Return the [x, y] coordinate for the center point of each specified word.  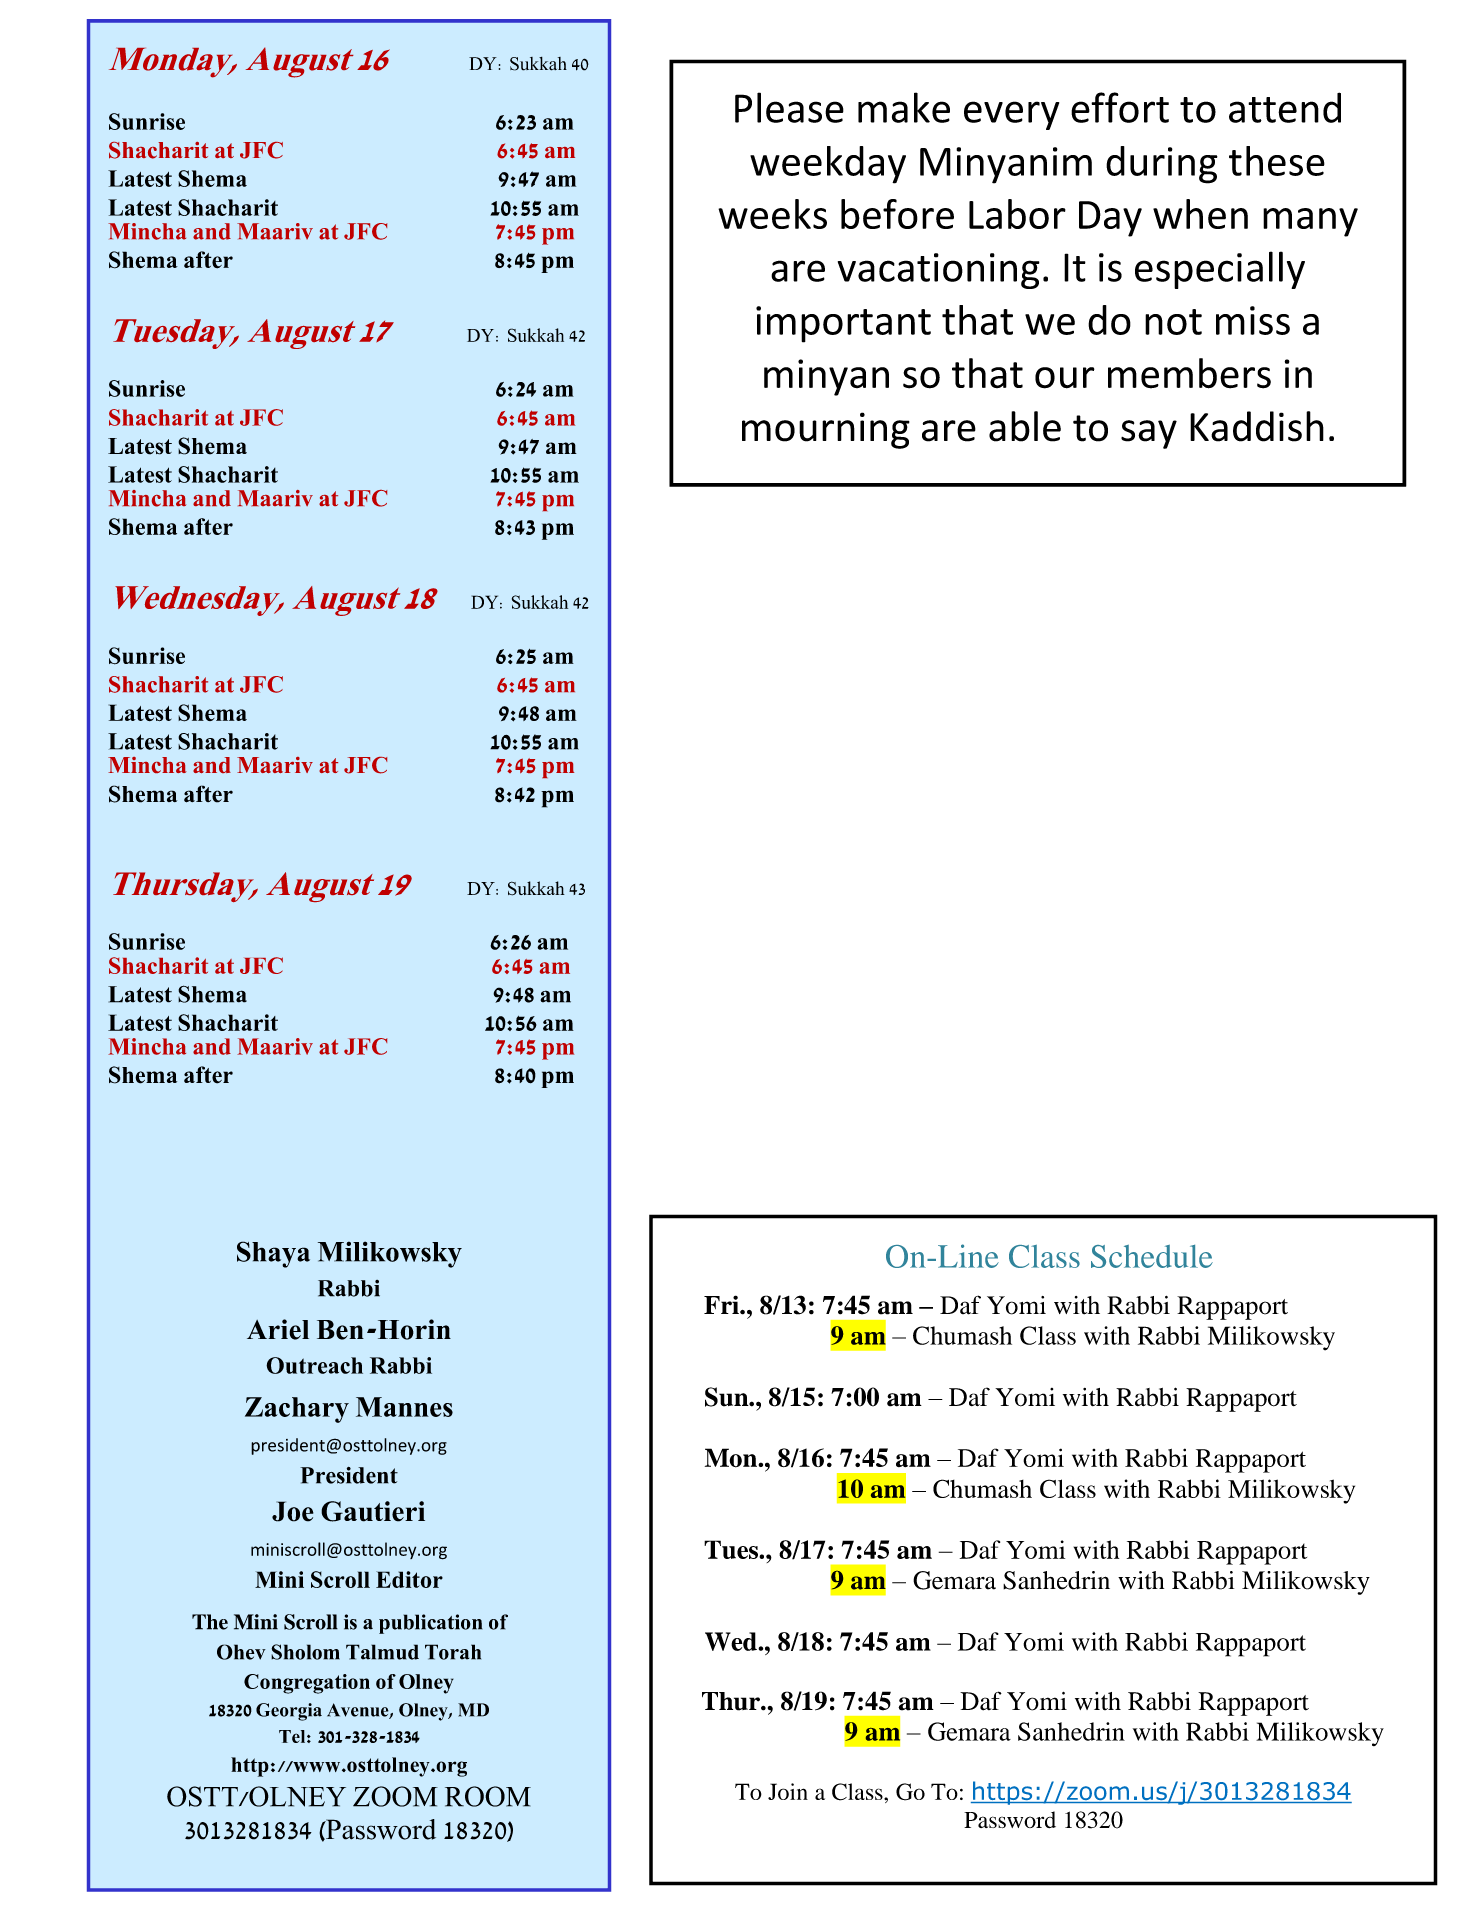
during [1162, 165]
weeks [772, 214]
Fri [722, 1304]
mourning [826, 430]
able [1025, 426]
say [1149, 434]
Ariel [278, 1329]
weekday [828, 165]
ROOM [488, 1796]
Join [788, 1791]
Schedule [1152, 1256]
